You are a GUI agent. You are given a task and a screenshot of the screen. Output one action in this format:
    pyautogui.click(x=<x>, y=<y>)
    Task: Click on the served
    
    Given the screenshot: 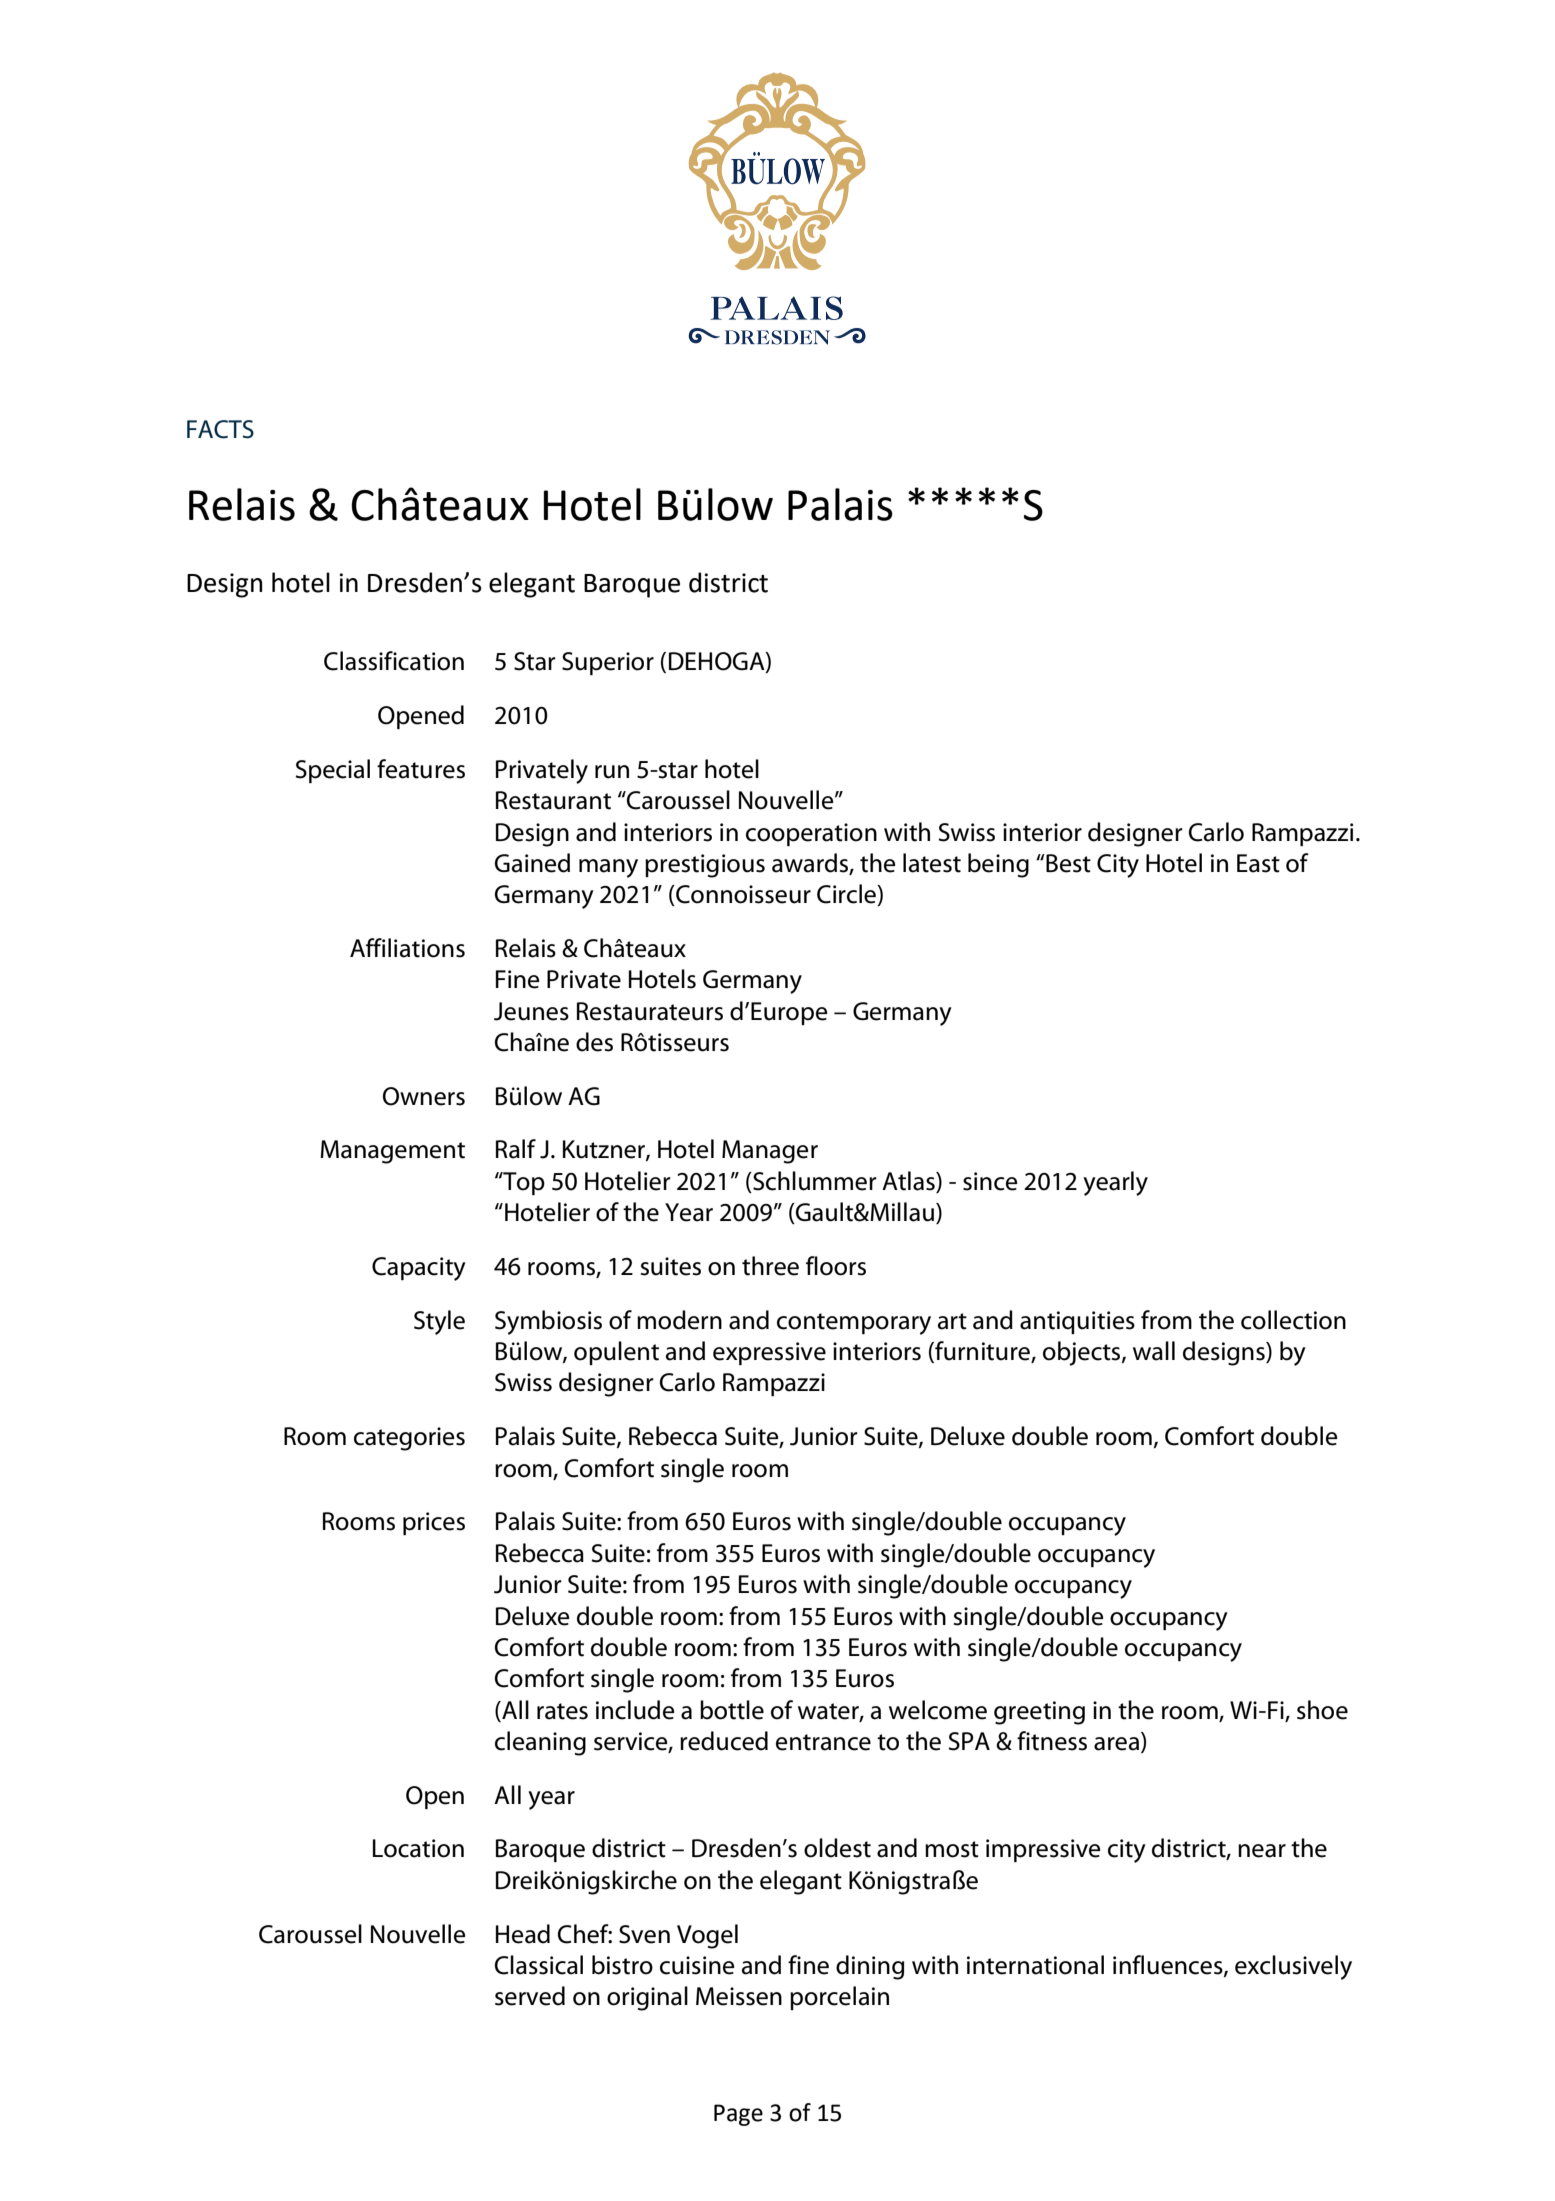 What is the action you would take?
    pyautogui.click(x=530, y=1996)
